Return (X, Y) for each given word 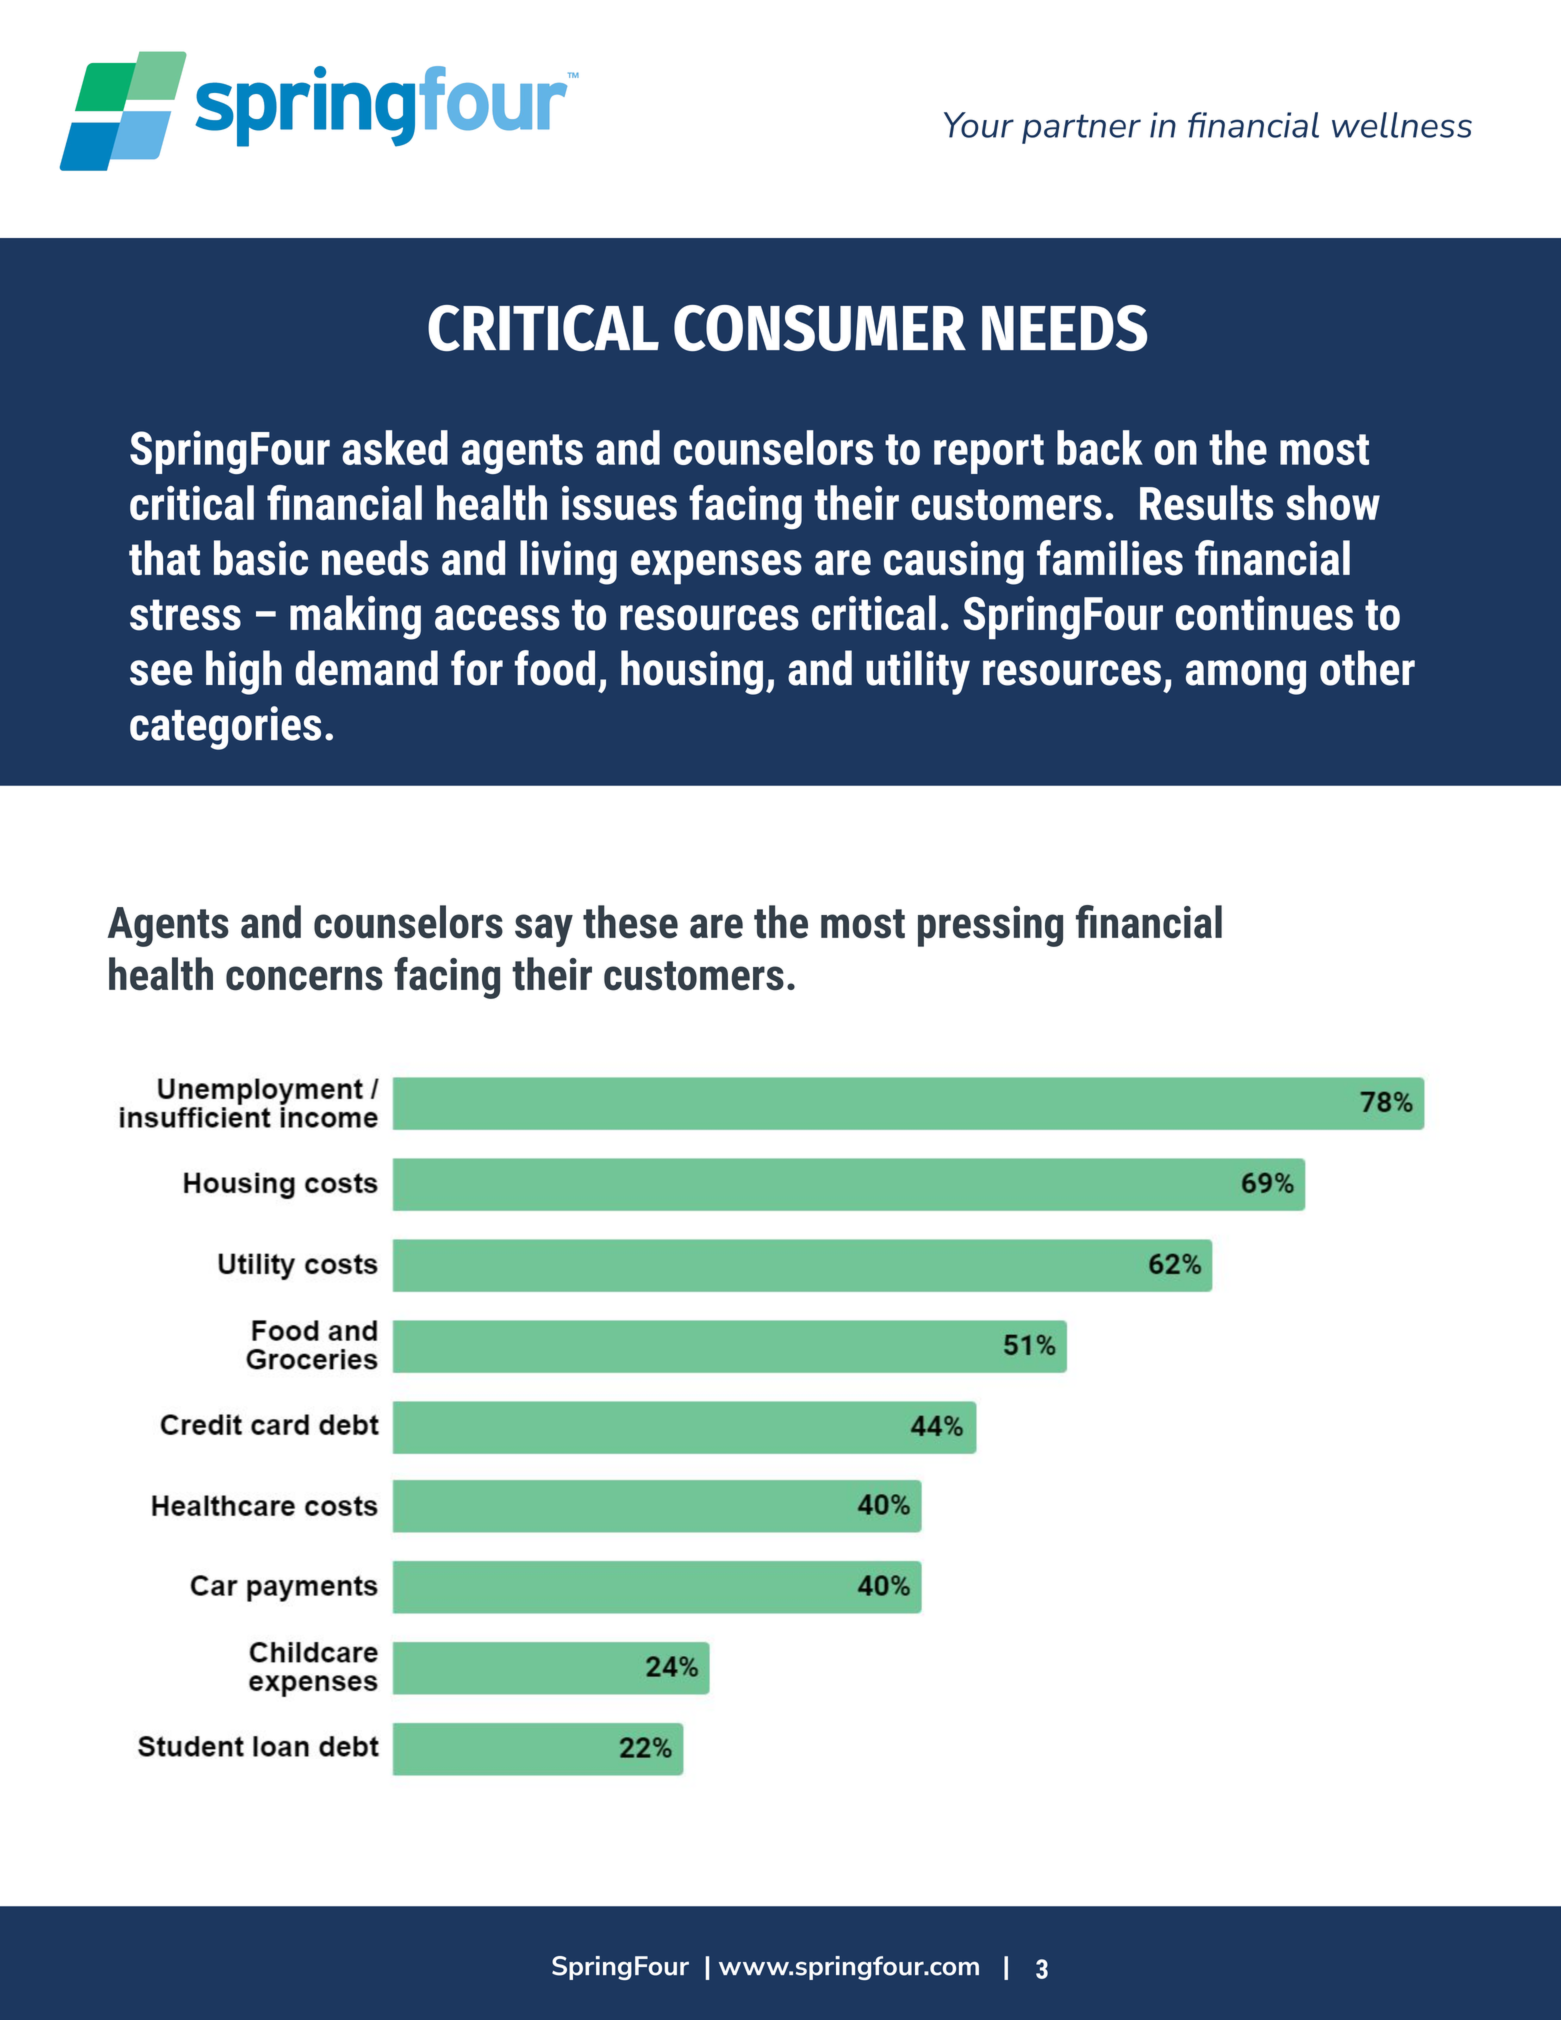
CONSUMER (820, 328)
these (630, 922)
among (1246, 677)
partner (1081, 129)
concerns (304, 978)
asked (395, 447)
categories (225, 728)
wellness (1402, 125)
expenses (716, 567)
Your (979, 125)
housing (692, 672)
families (1110, 558)
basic (261, 558)
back (1100, 447)
